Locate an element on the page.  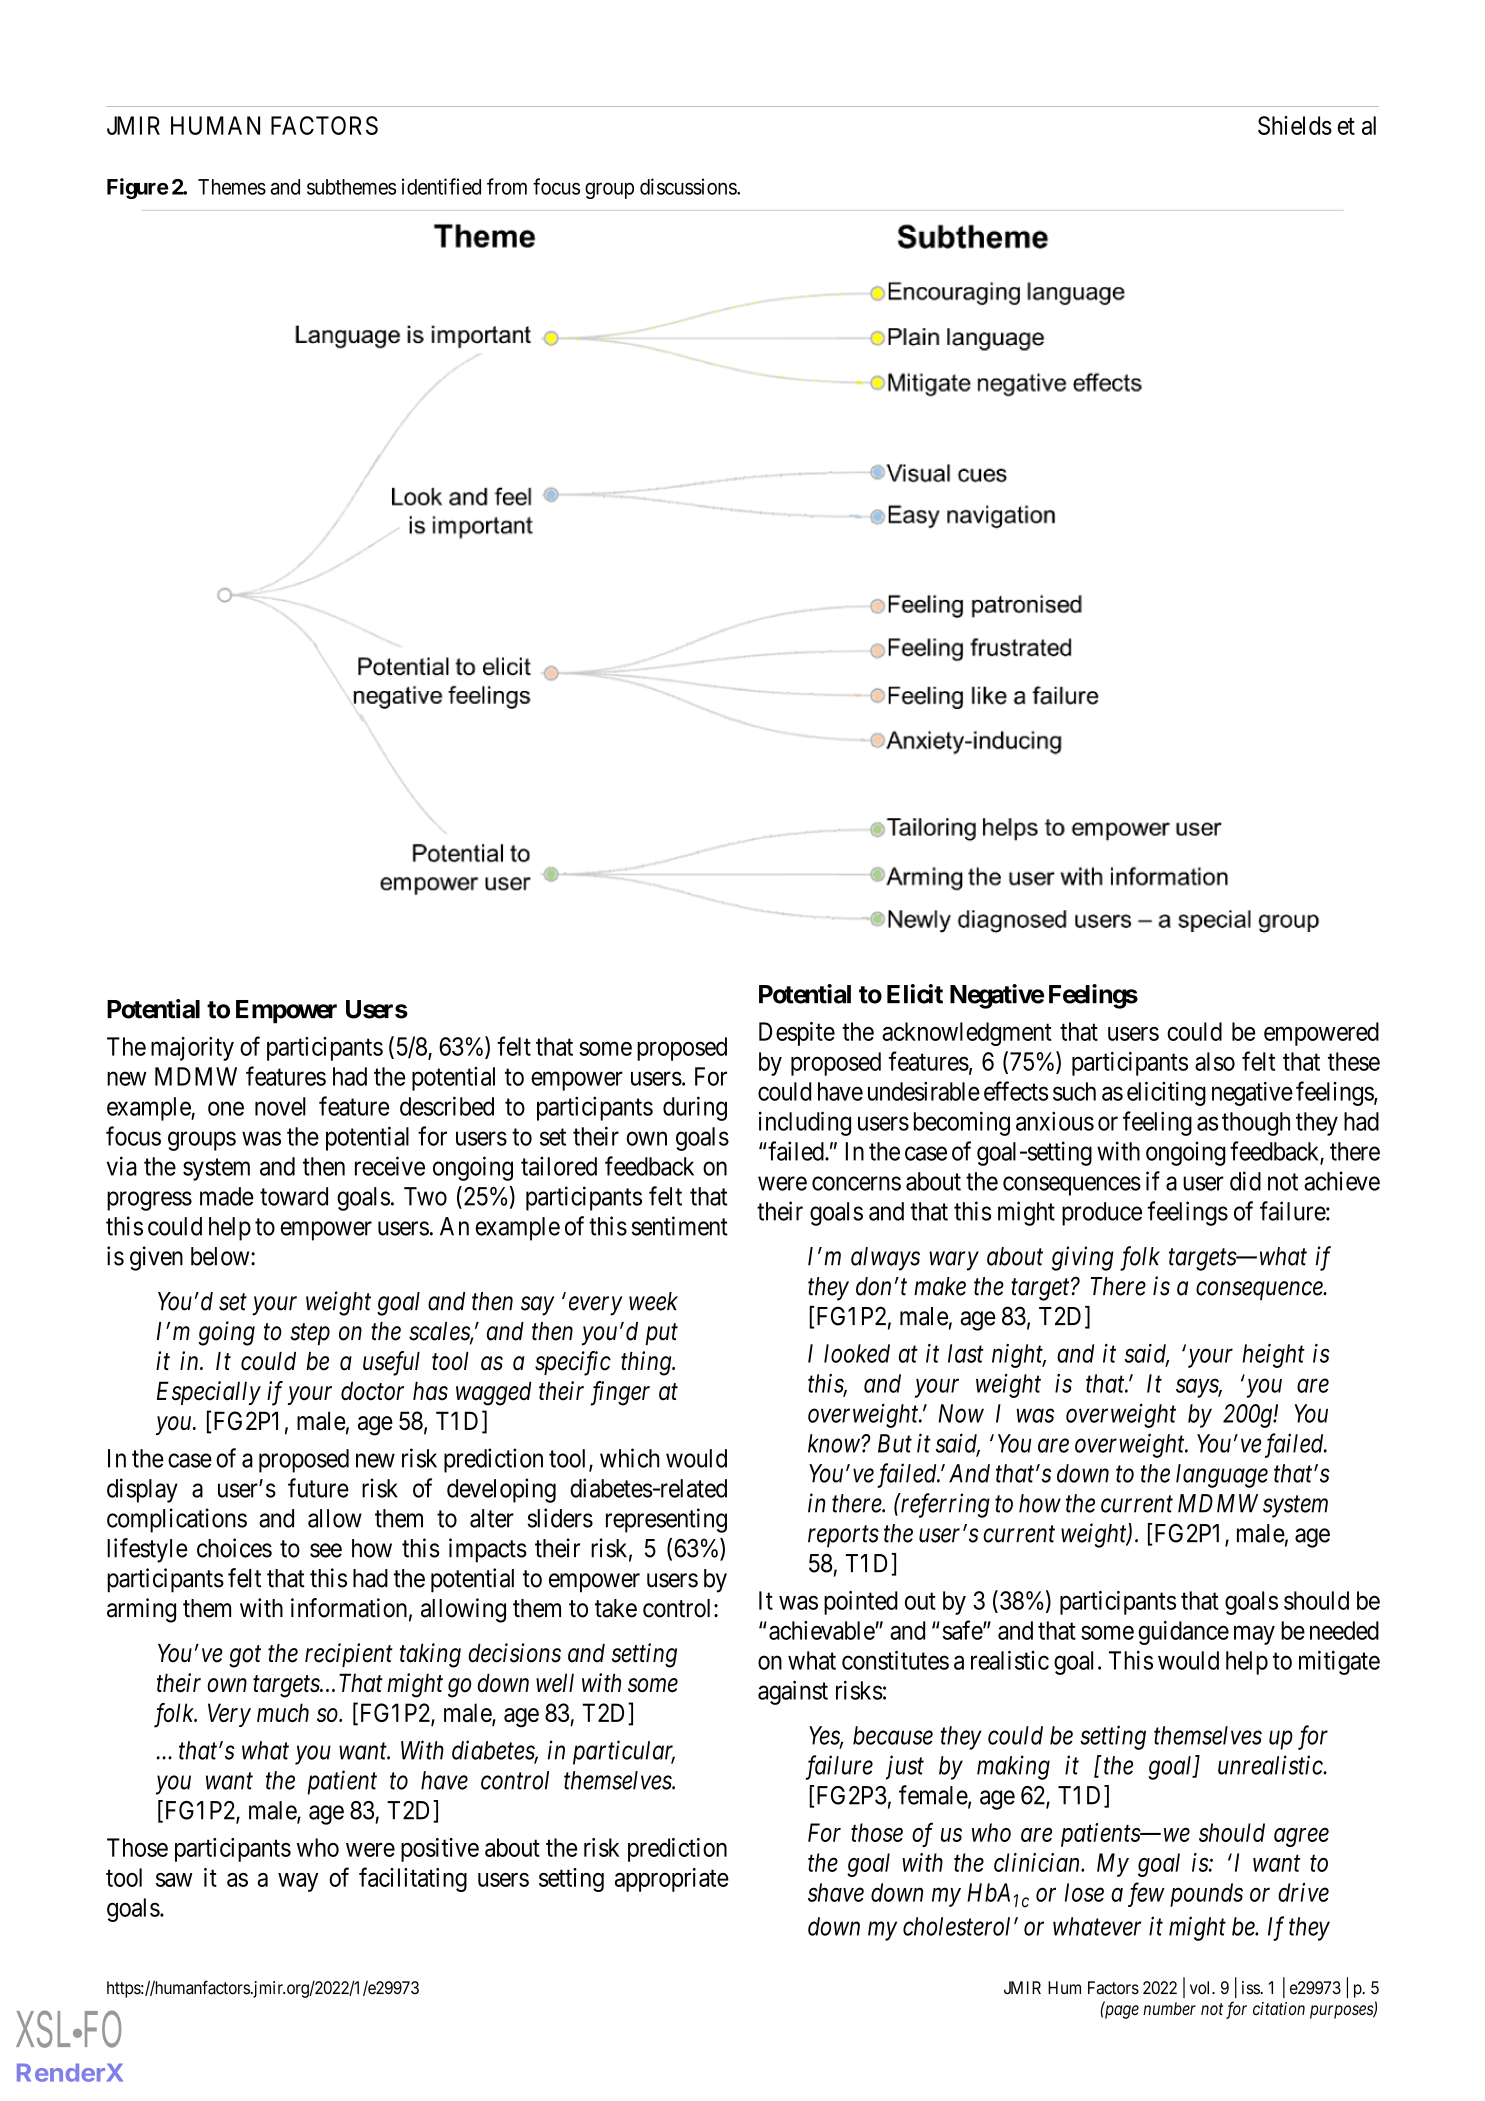
novel is located at coordinates (280, 1106).
